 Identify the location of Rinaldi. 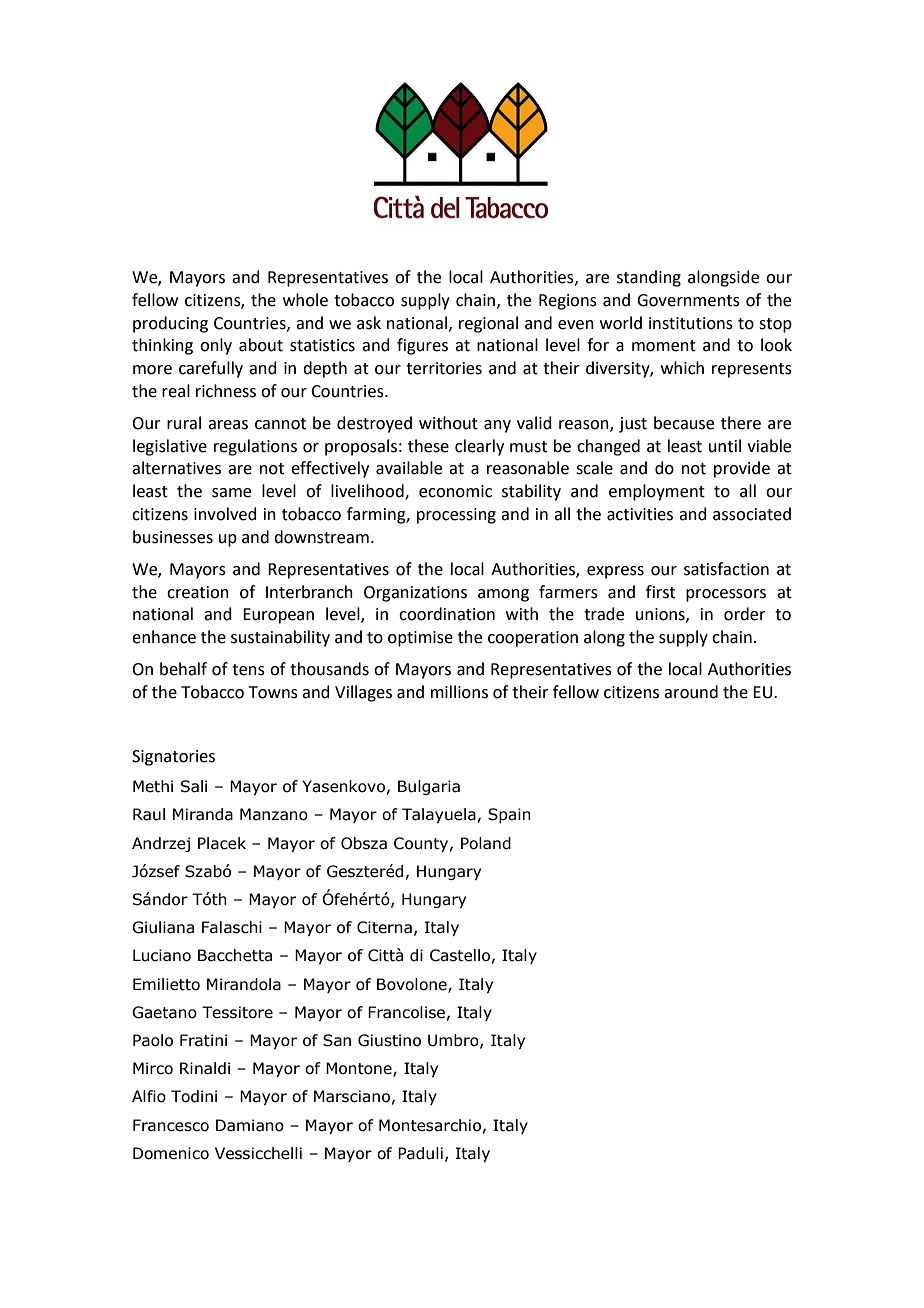
(205, 1068).
